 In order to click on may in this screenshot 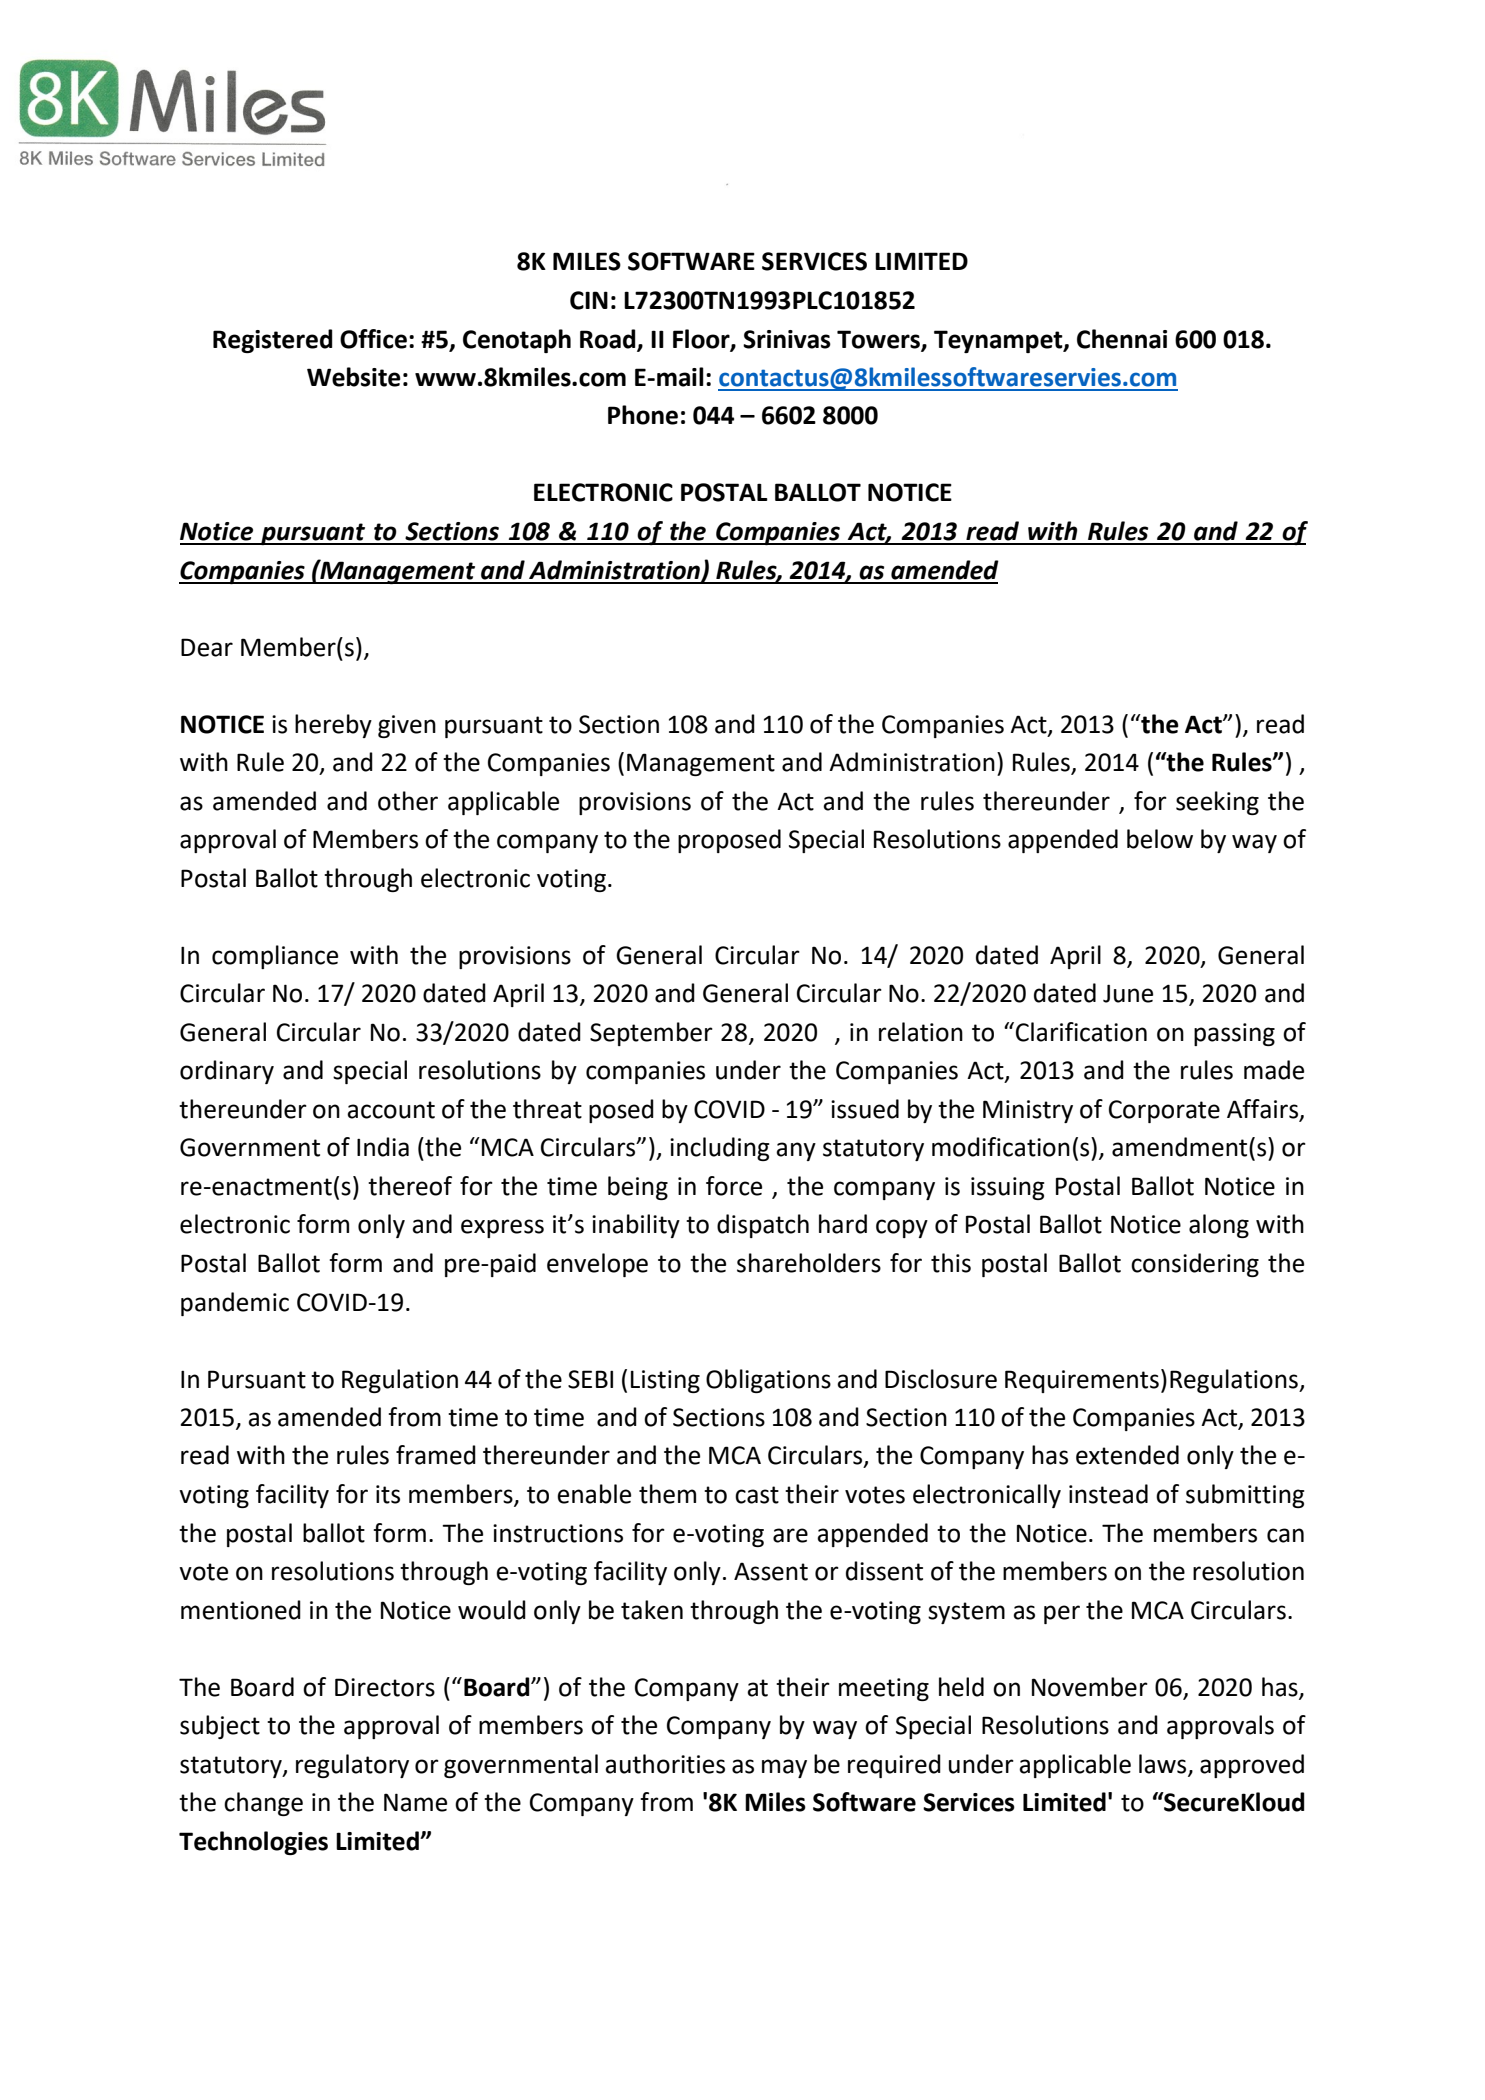, I will do `click(784, 1768)`.
